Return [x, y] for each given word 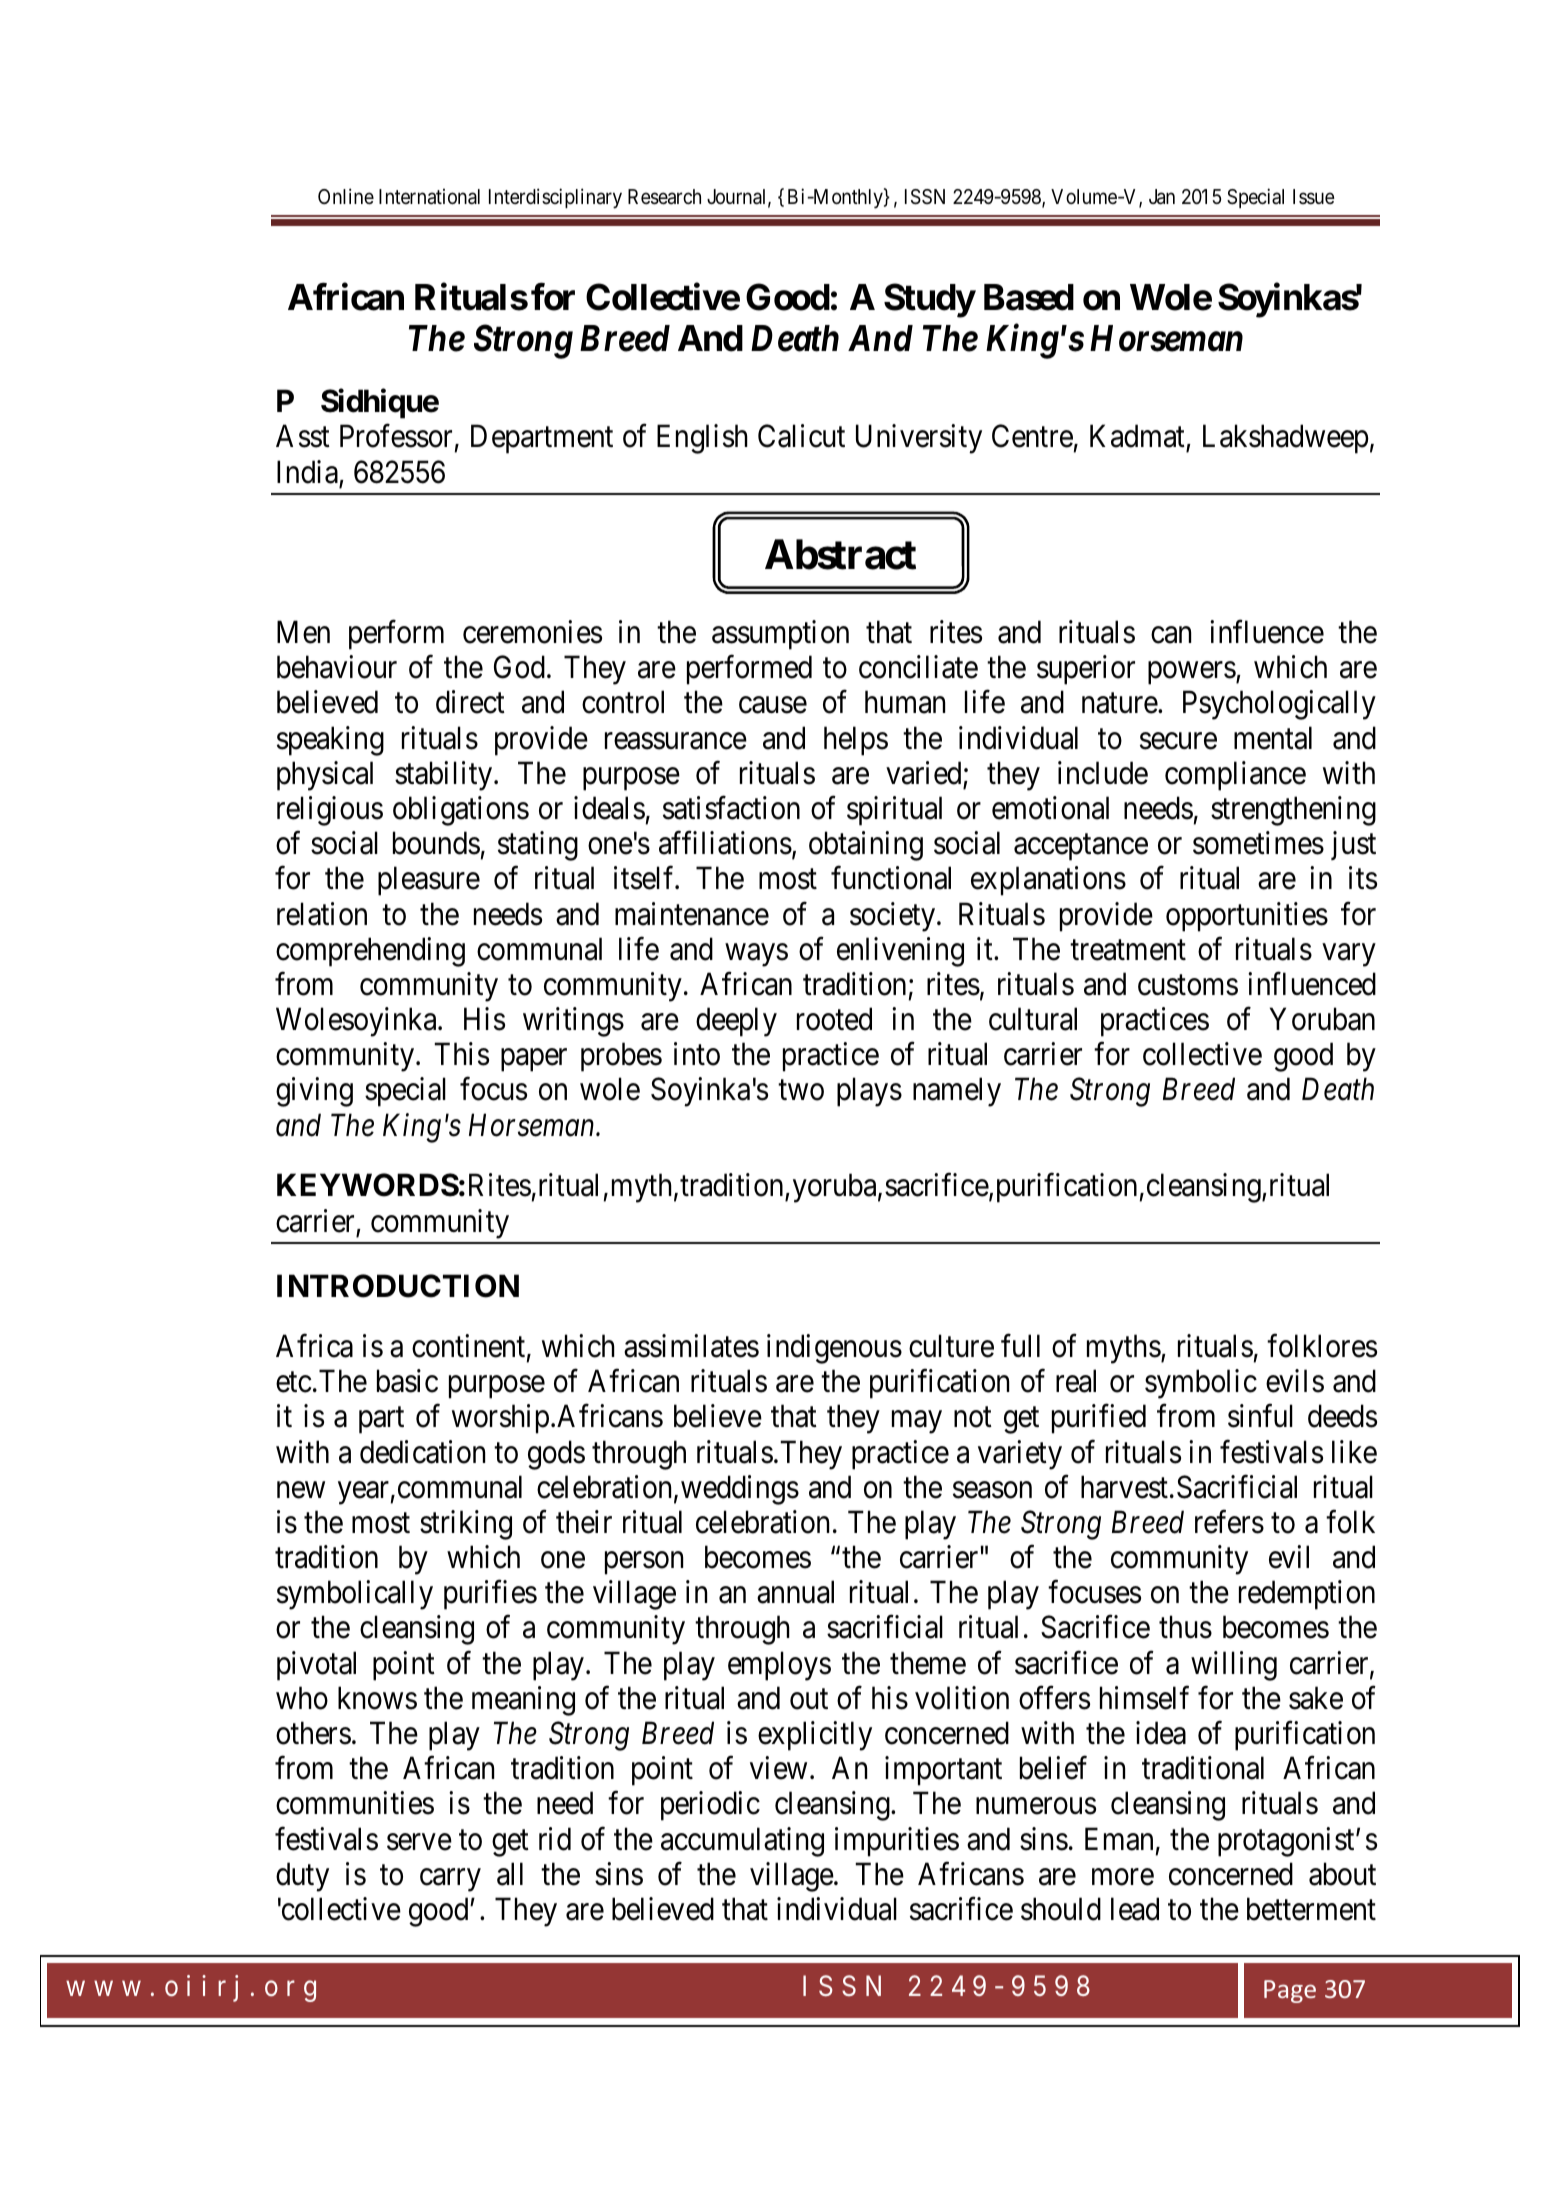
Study [929, 300]
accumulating [742, 1842]
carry [450, 1880]
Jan [1162, 197]
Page [1290, 1991]
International [429, 196]
